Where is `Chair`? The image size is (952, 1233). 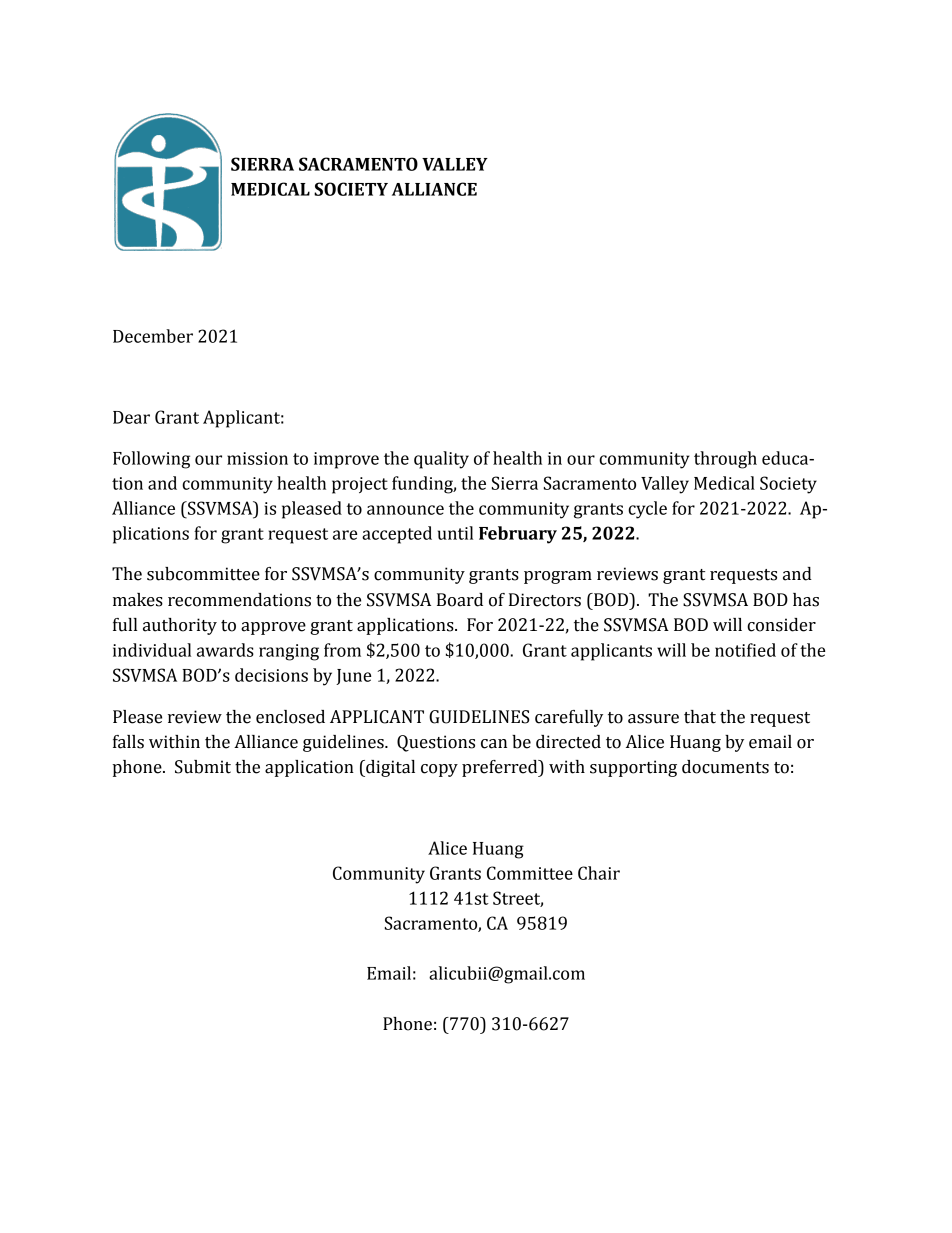
Chair is located at coordinates (599, 873).
